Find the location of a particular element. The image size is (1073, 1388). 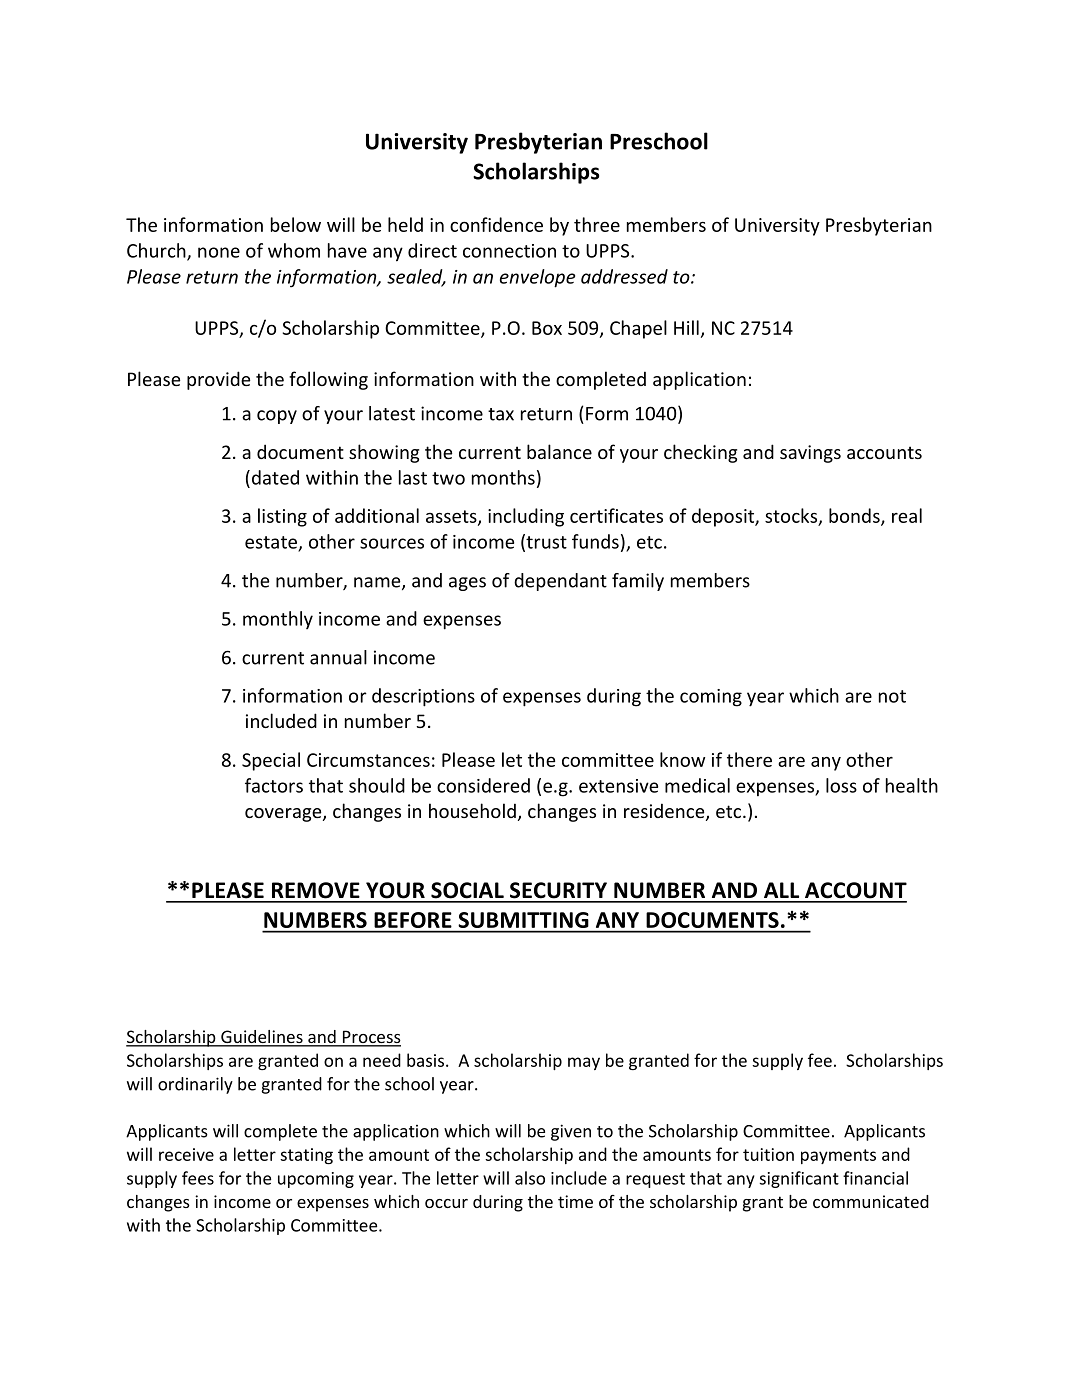

not is located at coordinates (892, 696).
